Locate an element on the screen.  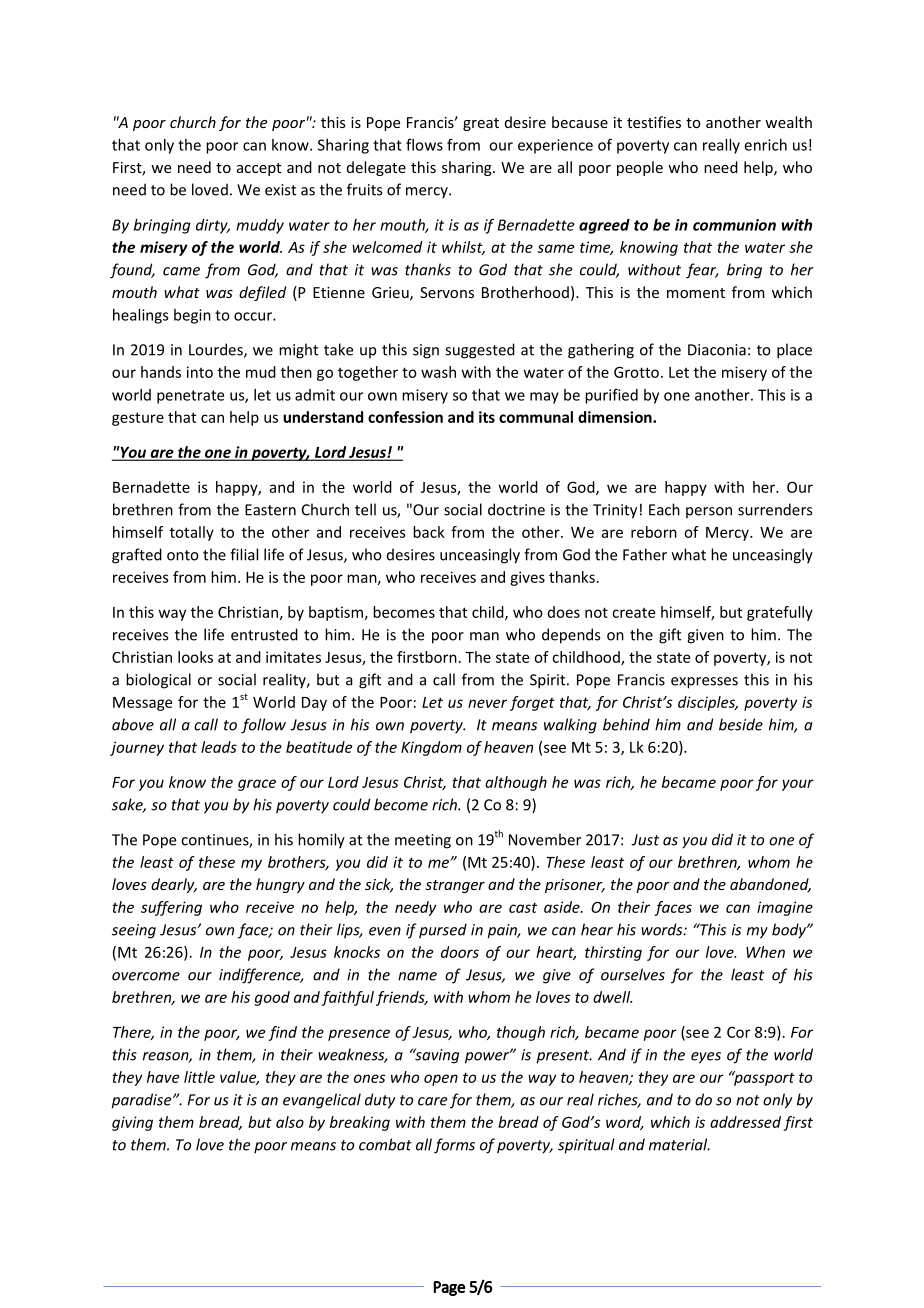
giving is located at coordinates (132, 1123).
